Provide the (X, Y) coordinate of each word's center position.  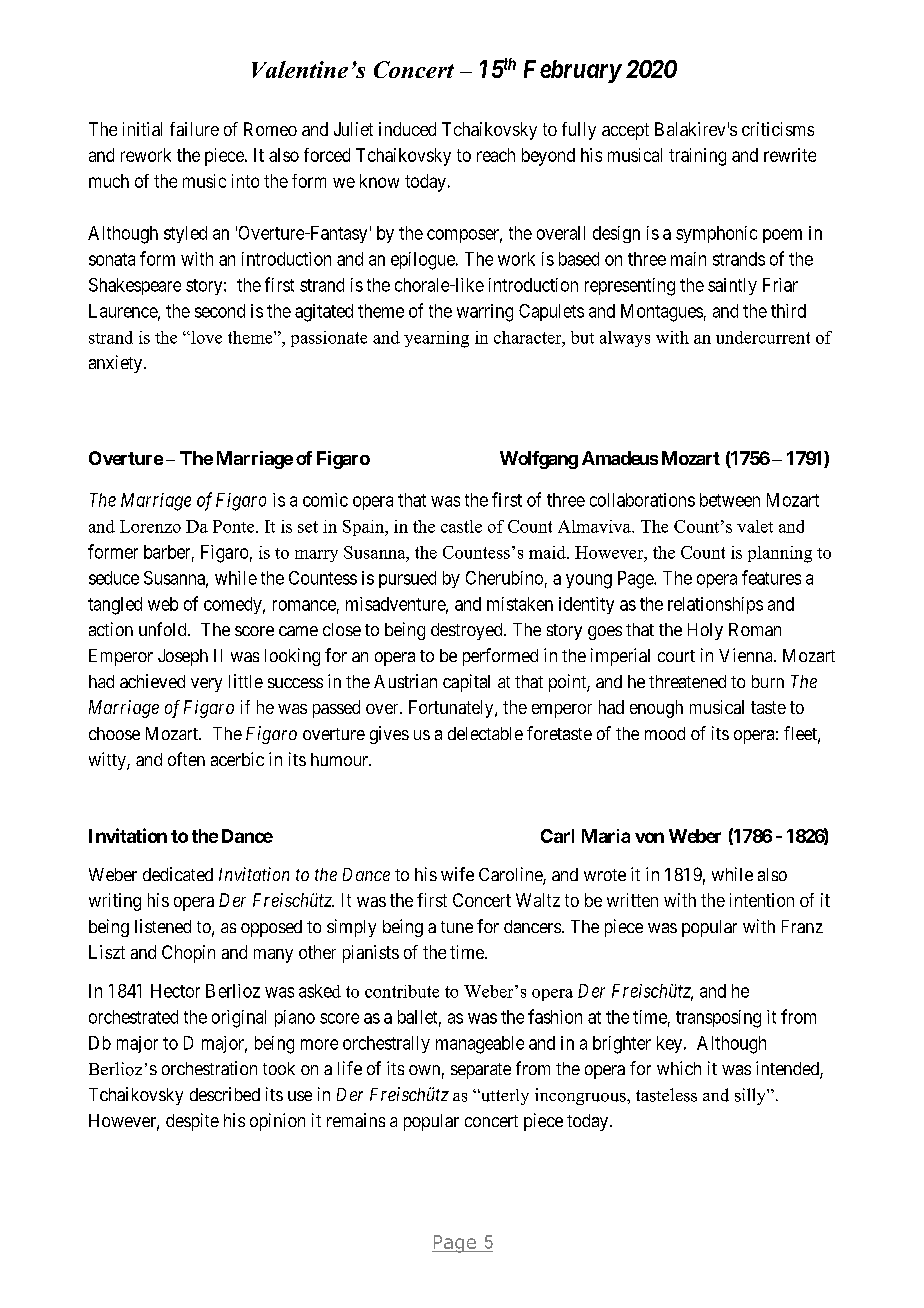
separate (481, 1071)
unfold (164, 629)
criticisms (778, 129)
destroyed (468, 631)
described (225, 1094)
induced (407, 129)
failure (194, 129)
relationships (715, 605)
